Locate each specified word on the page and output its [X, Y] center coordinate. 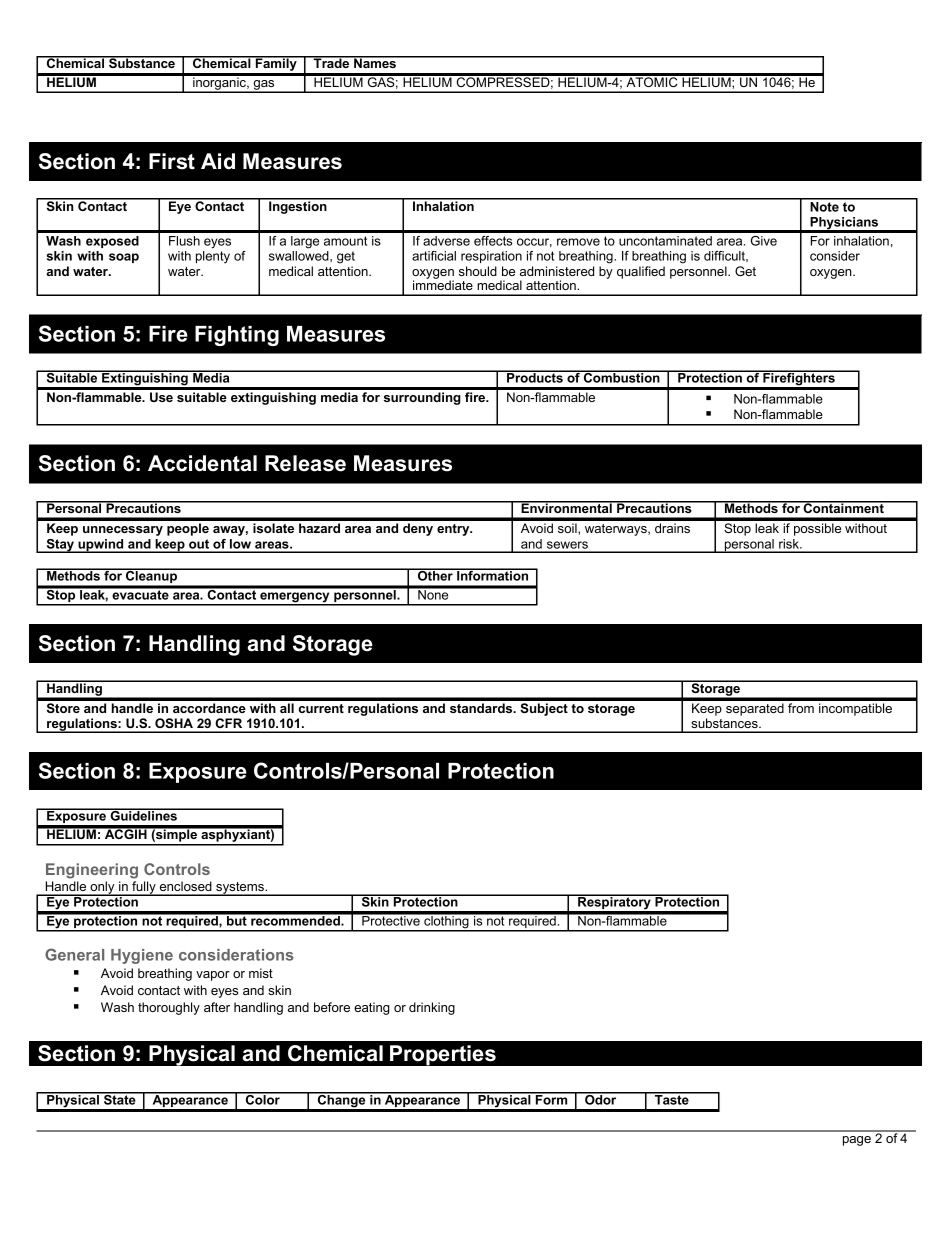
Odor [601, 1098]
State [120, 1098]
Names [375, 62]
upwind [101, 546]
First [172, 161]
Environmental [566, 507]
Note [824, 205]
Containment [843, 507]
